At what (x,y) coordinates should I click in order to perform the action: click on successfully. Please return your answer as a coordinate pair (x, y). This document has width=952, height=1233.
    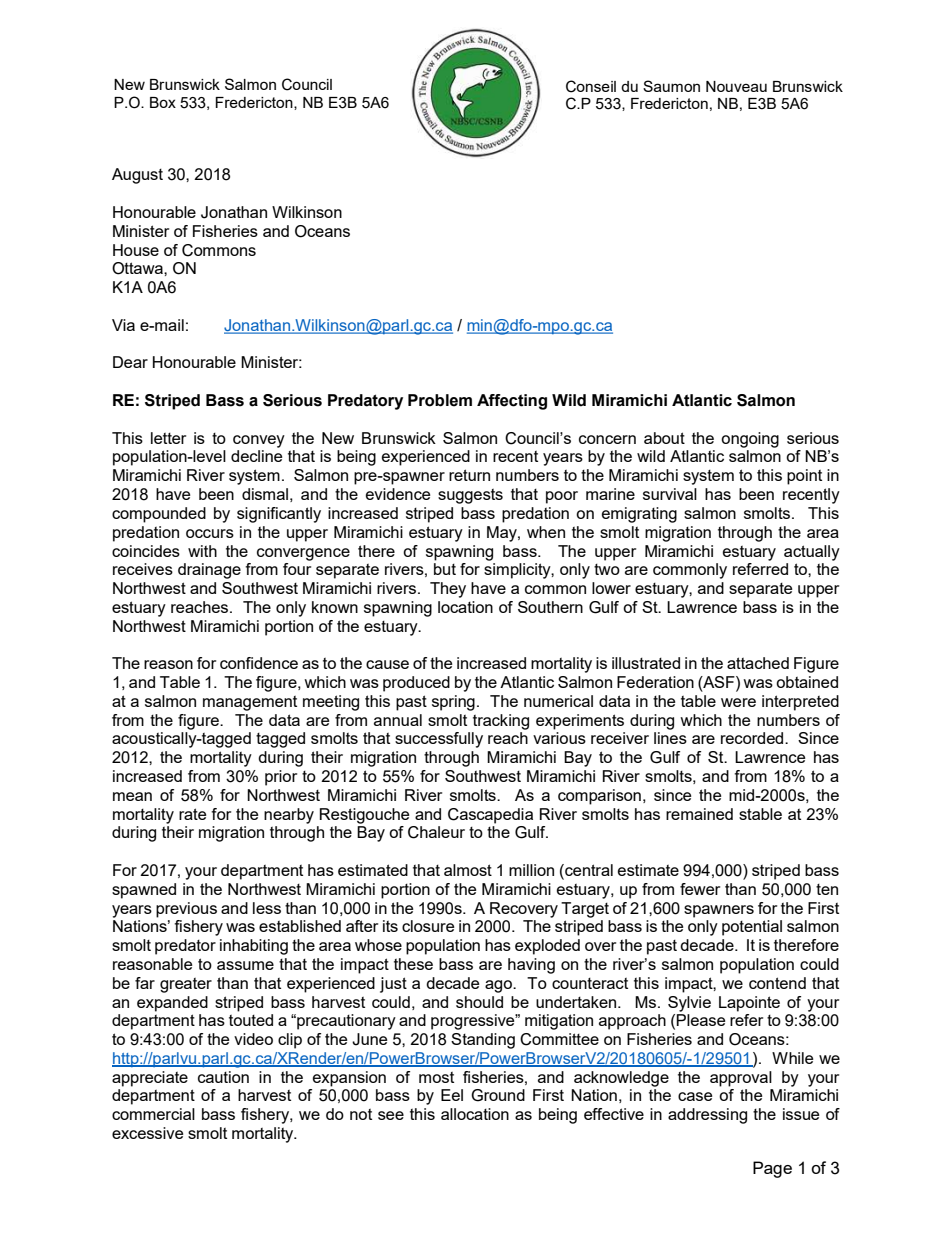
    Looking at the image, I should click on (439, 740).
